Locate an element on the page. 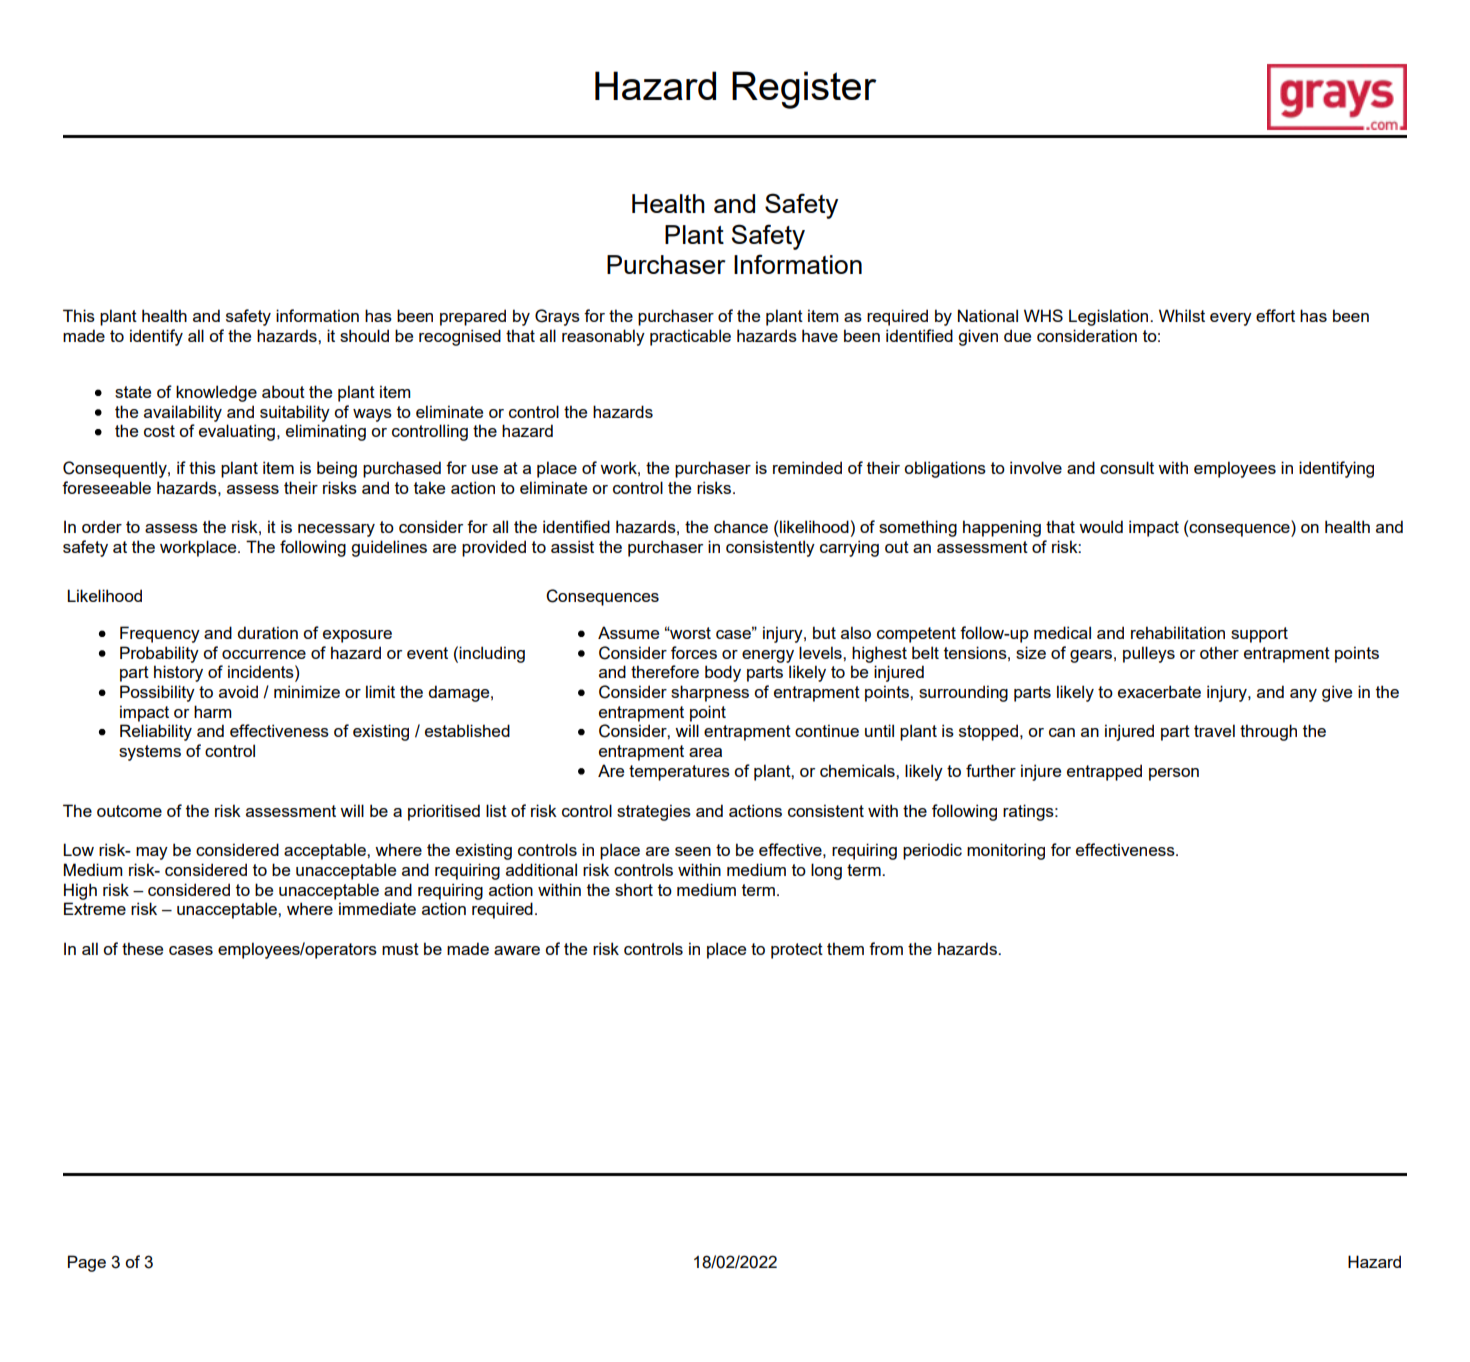 This page has height=1362, width=1470. Whilst is located at coordinates (1182, 315).
